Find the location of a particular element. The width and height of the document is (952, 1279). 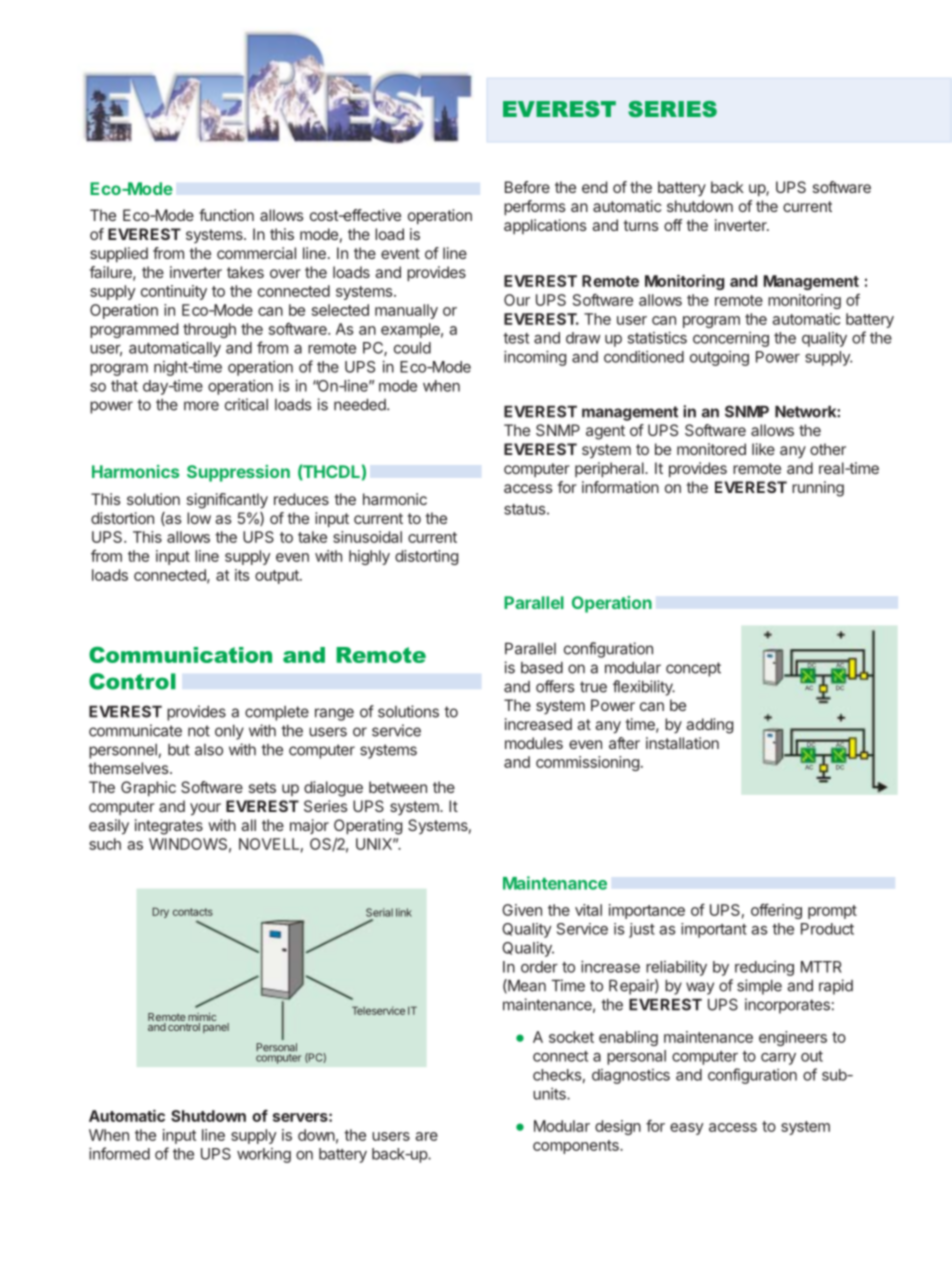

Communication is located at coordinates (180, 654).
